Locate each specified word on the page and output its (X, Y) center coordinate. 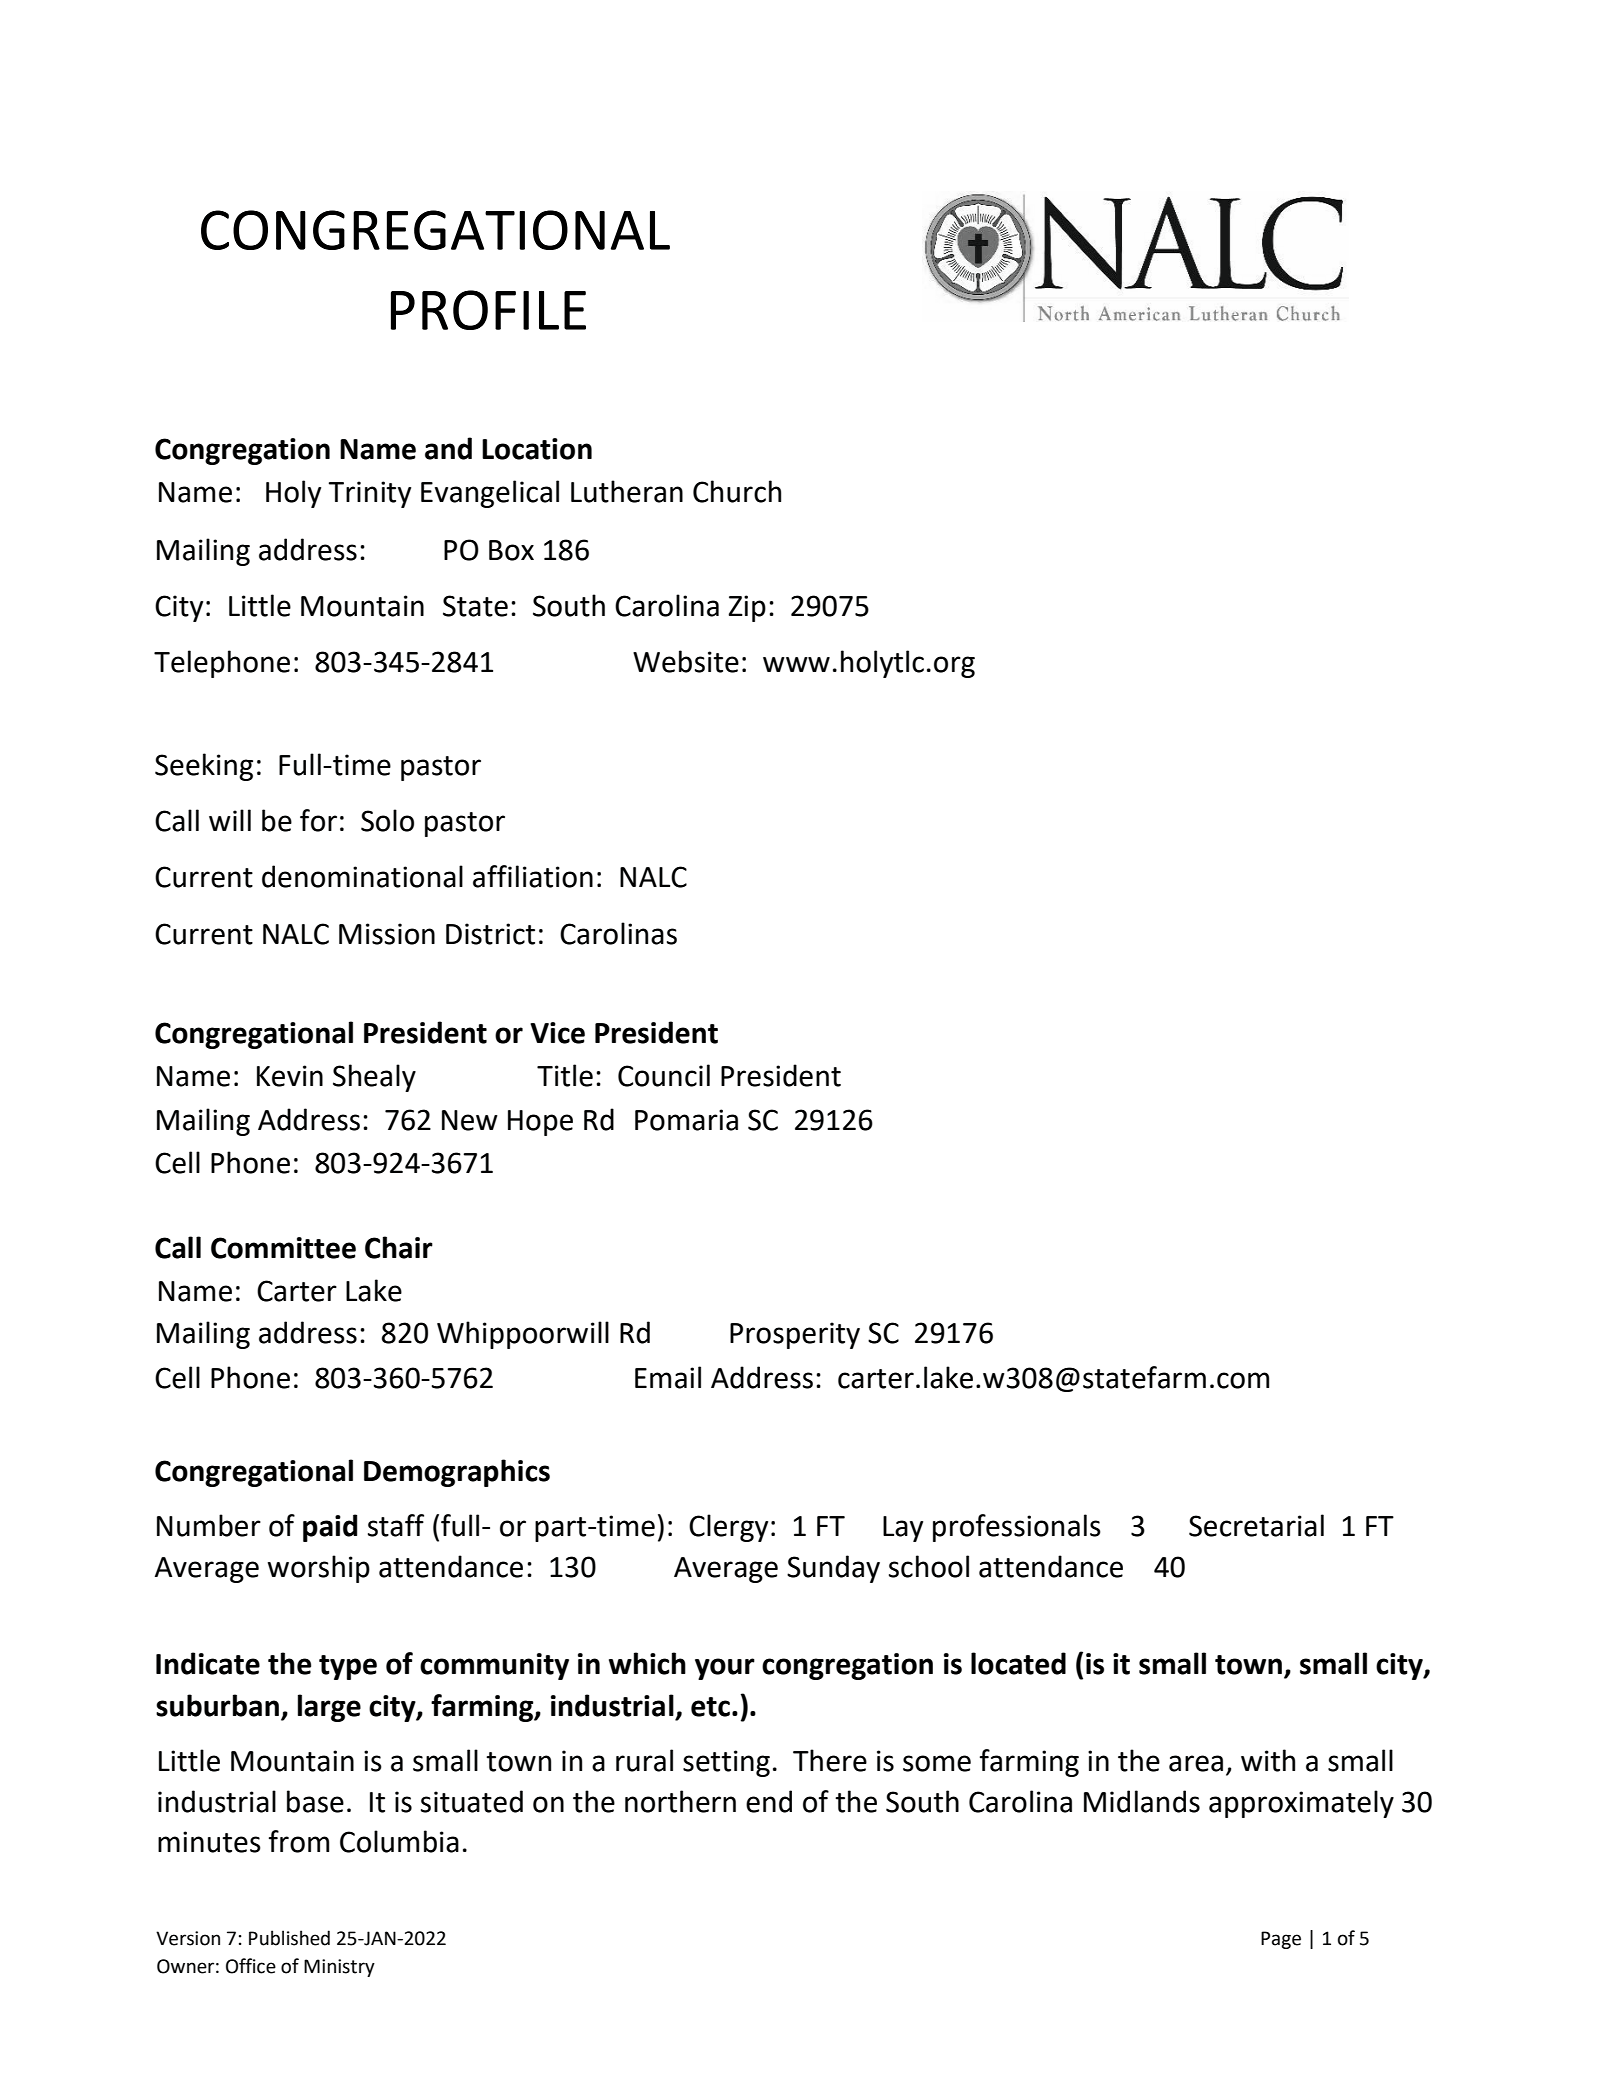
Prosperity (795, 1335)
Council (664, 1075)
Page (1281, 1940)
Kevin (290, 1076)
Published (289, 1938)
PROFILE (488, 310)
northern (680, 1801)
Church (737, 491)
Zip (747, 608)
